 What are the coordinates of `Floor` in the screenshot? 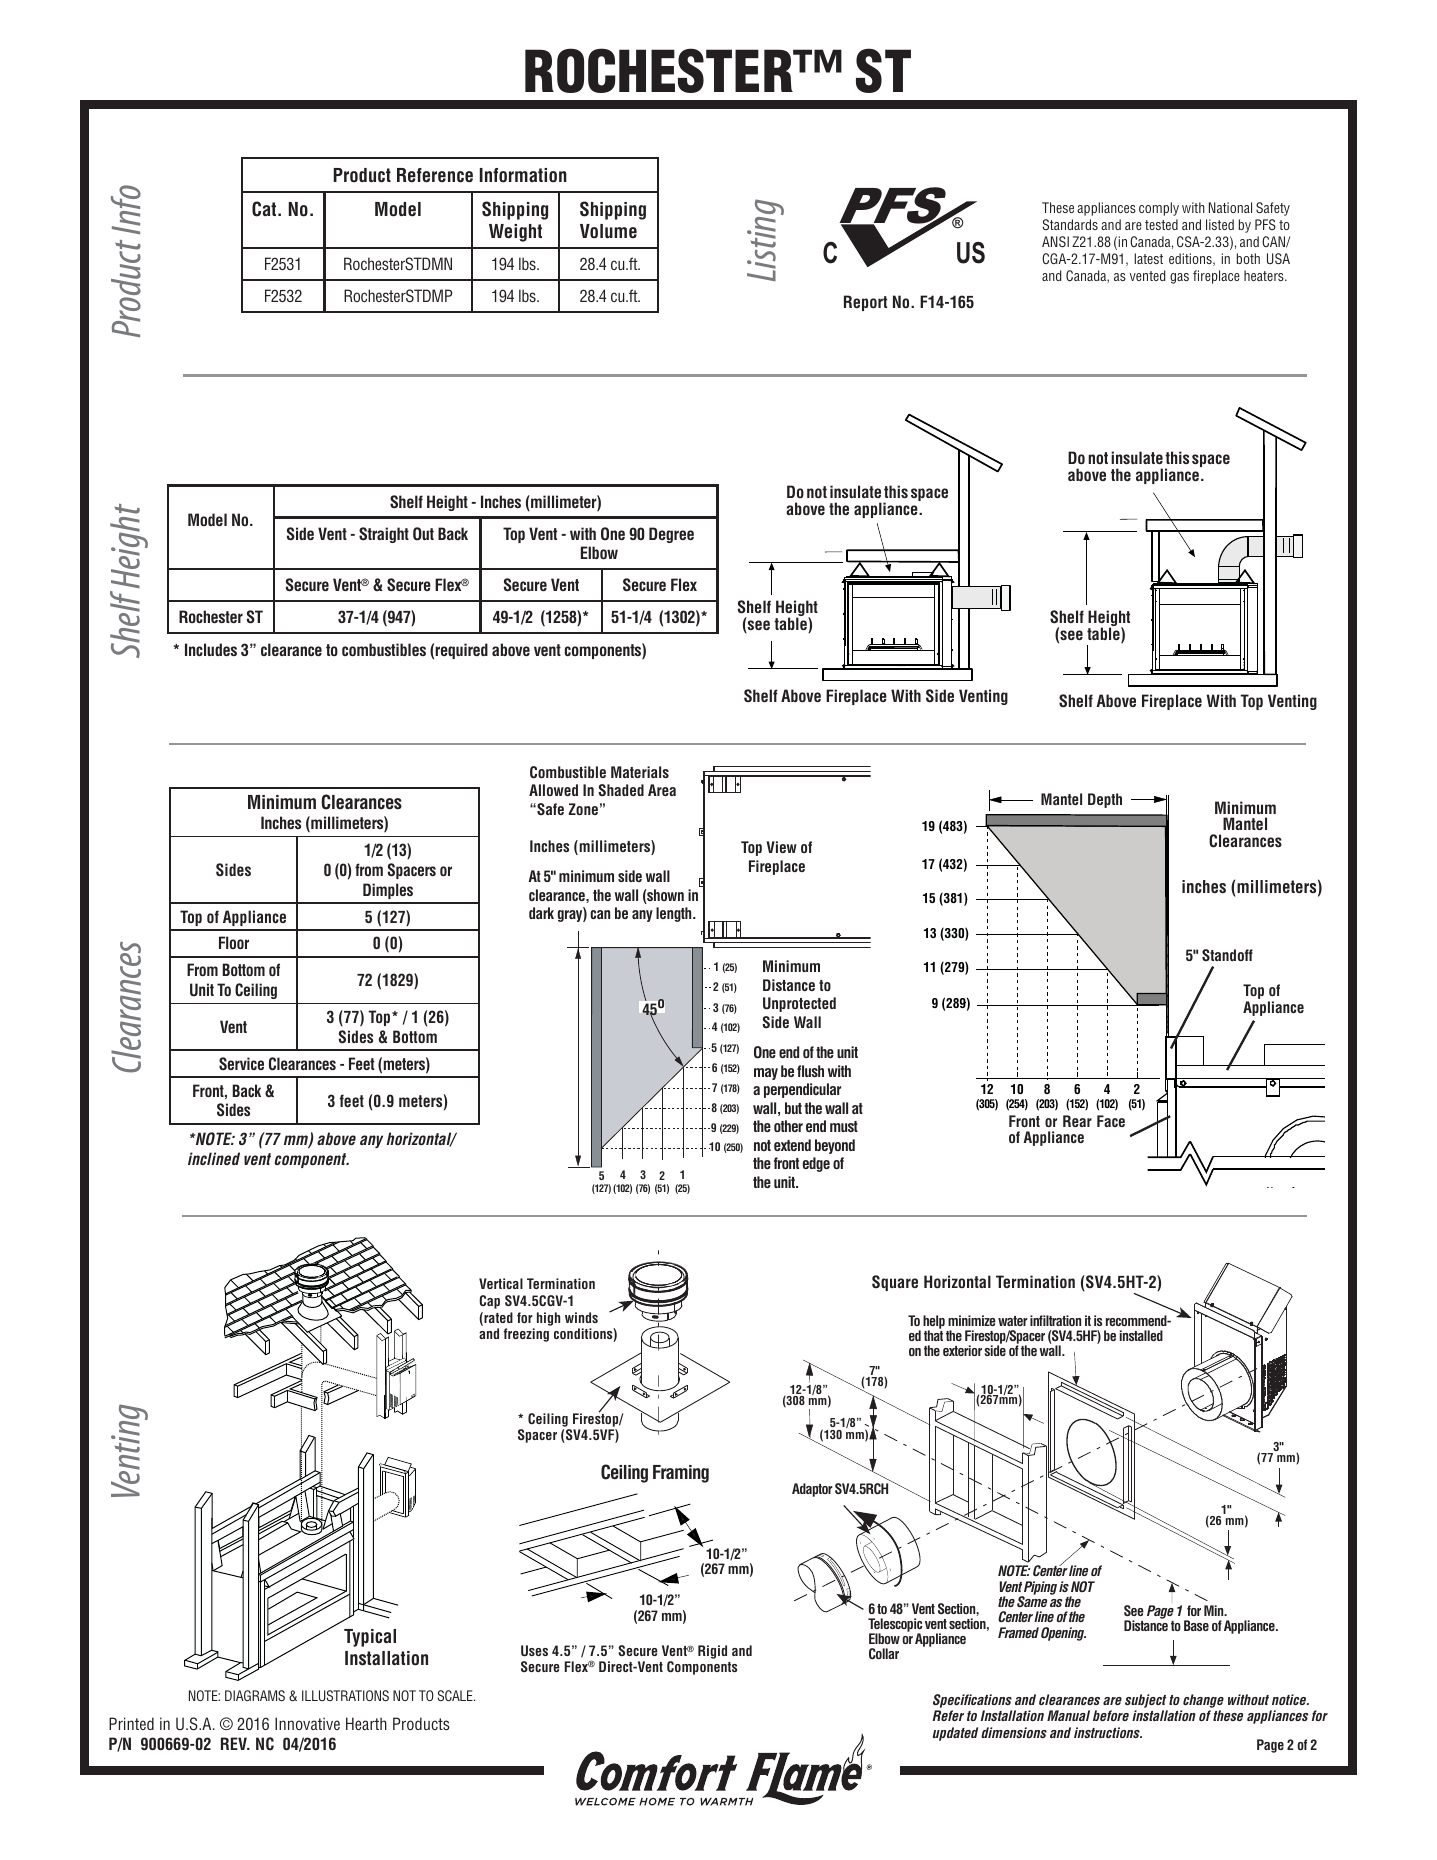 It's located at (234, 942).
